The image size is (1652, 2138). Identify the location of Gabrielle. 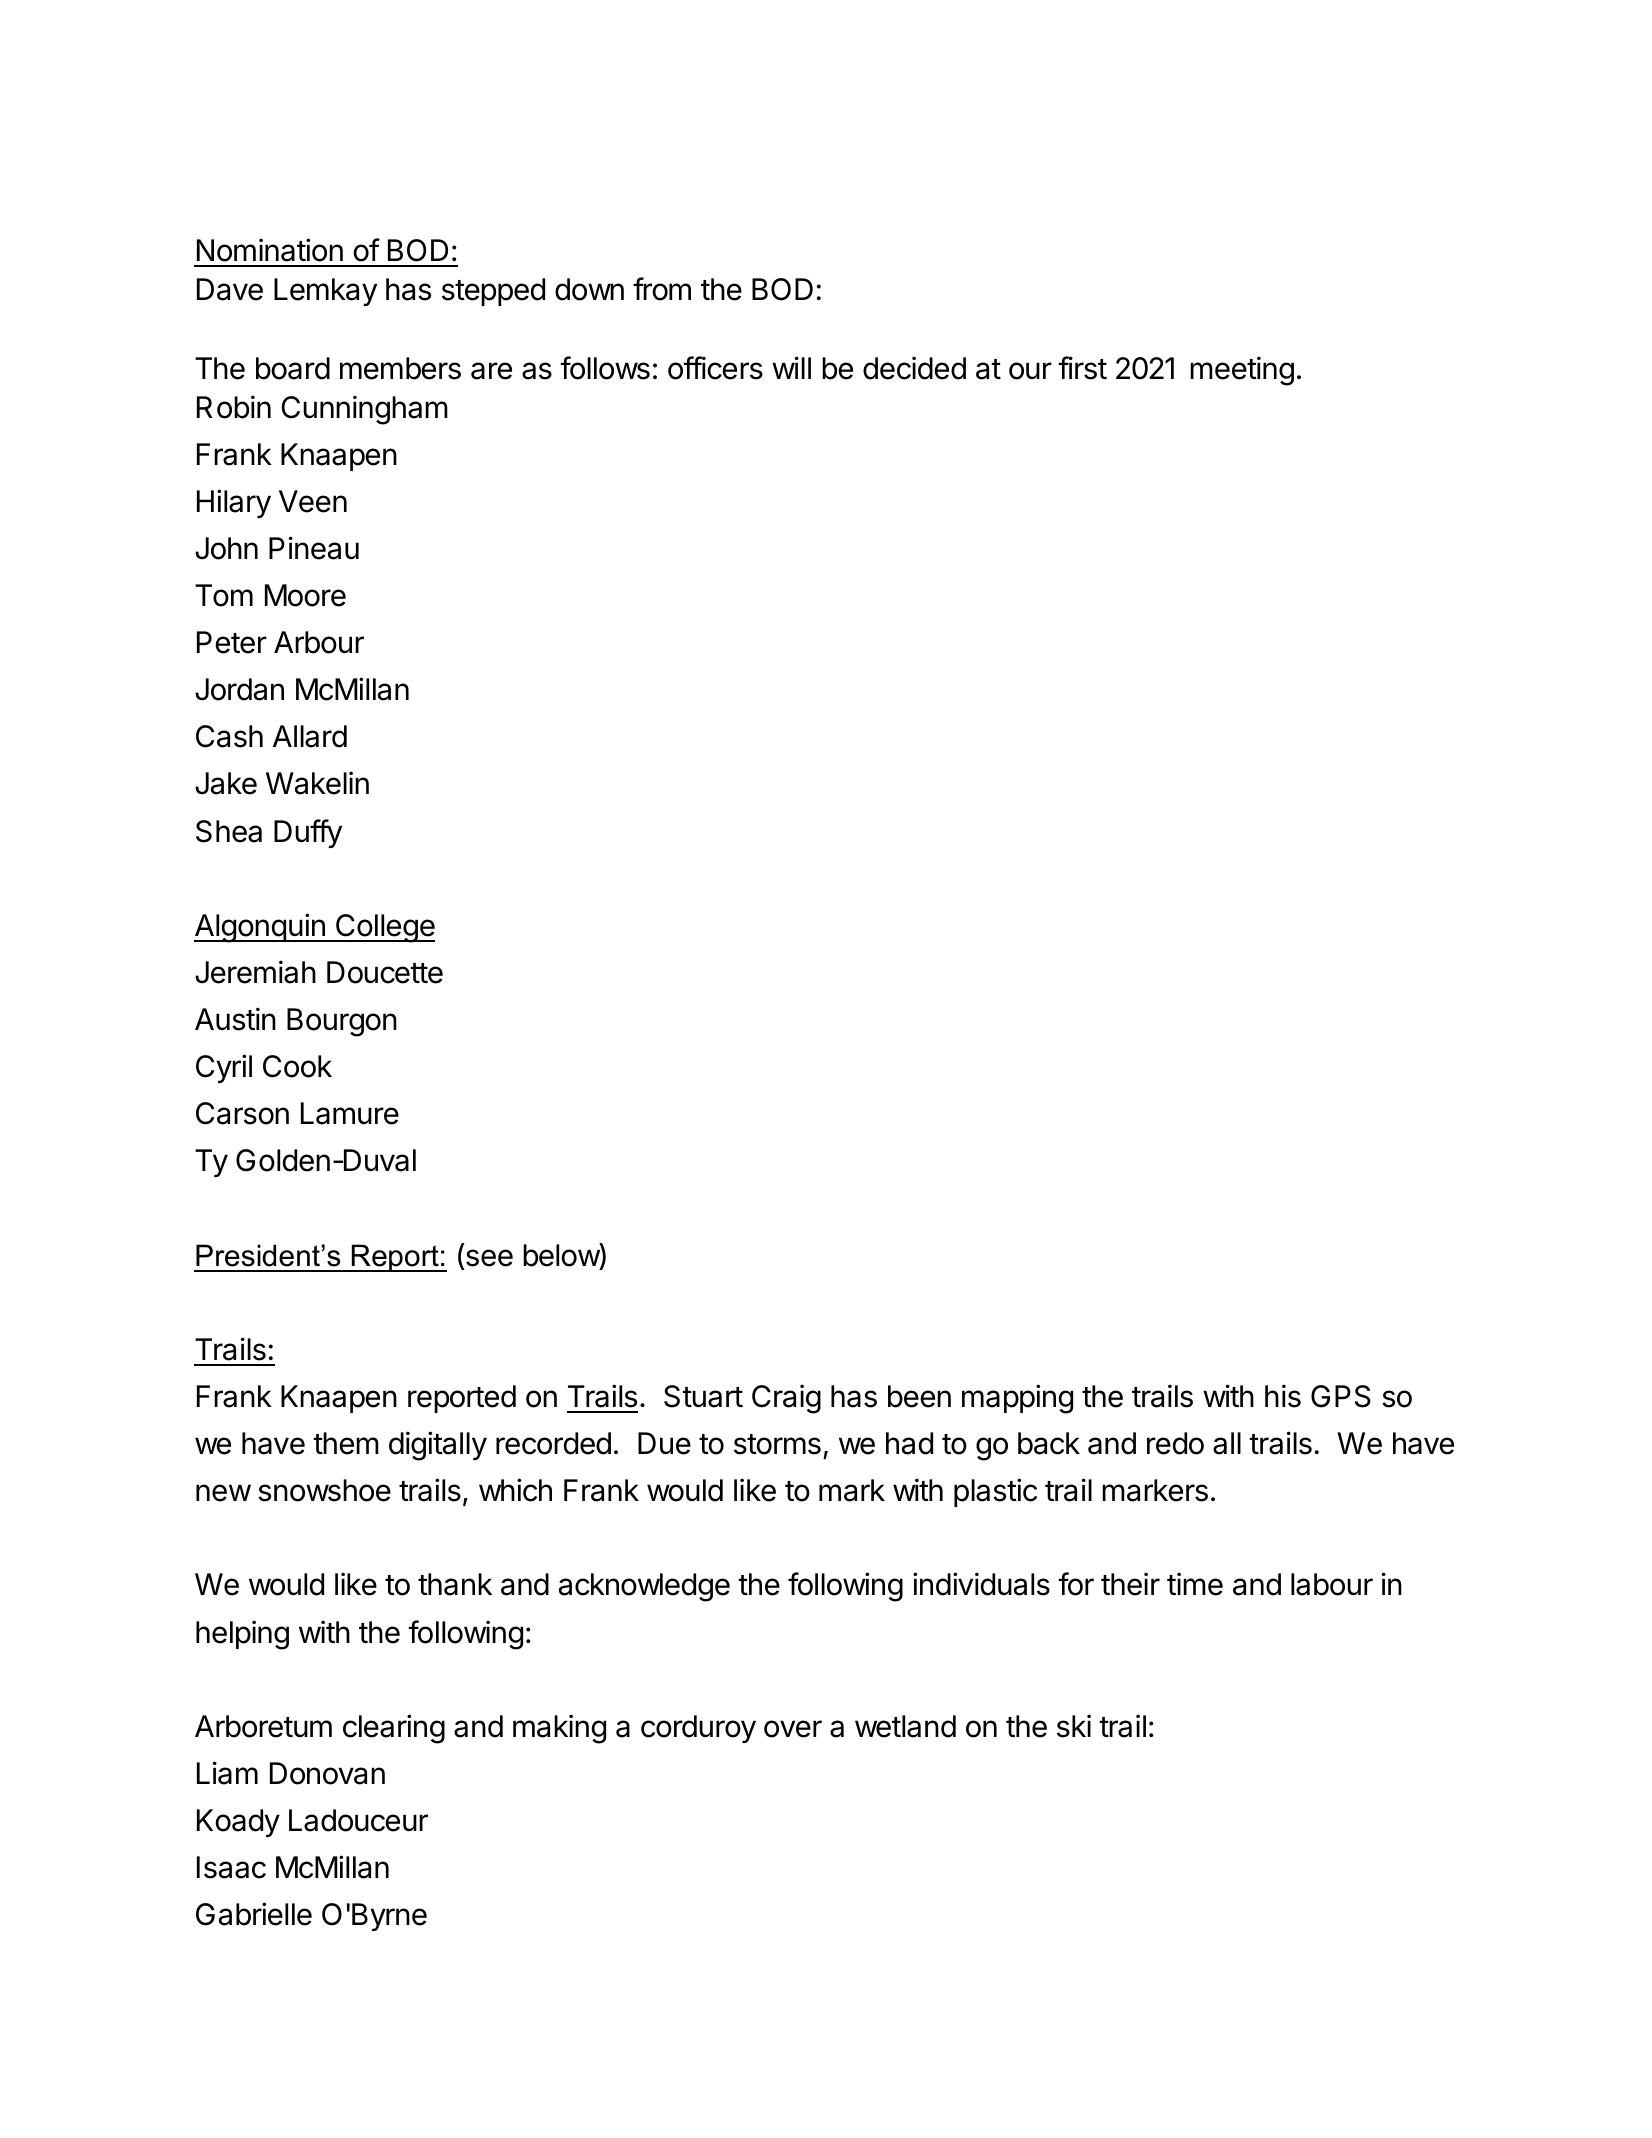
(254, 1914).
